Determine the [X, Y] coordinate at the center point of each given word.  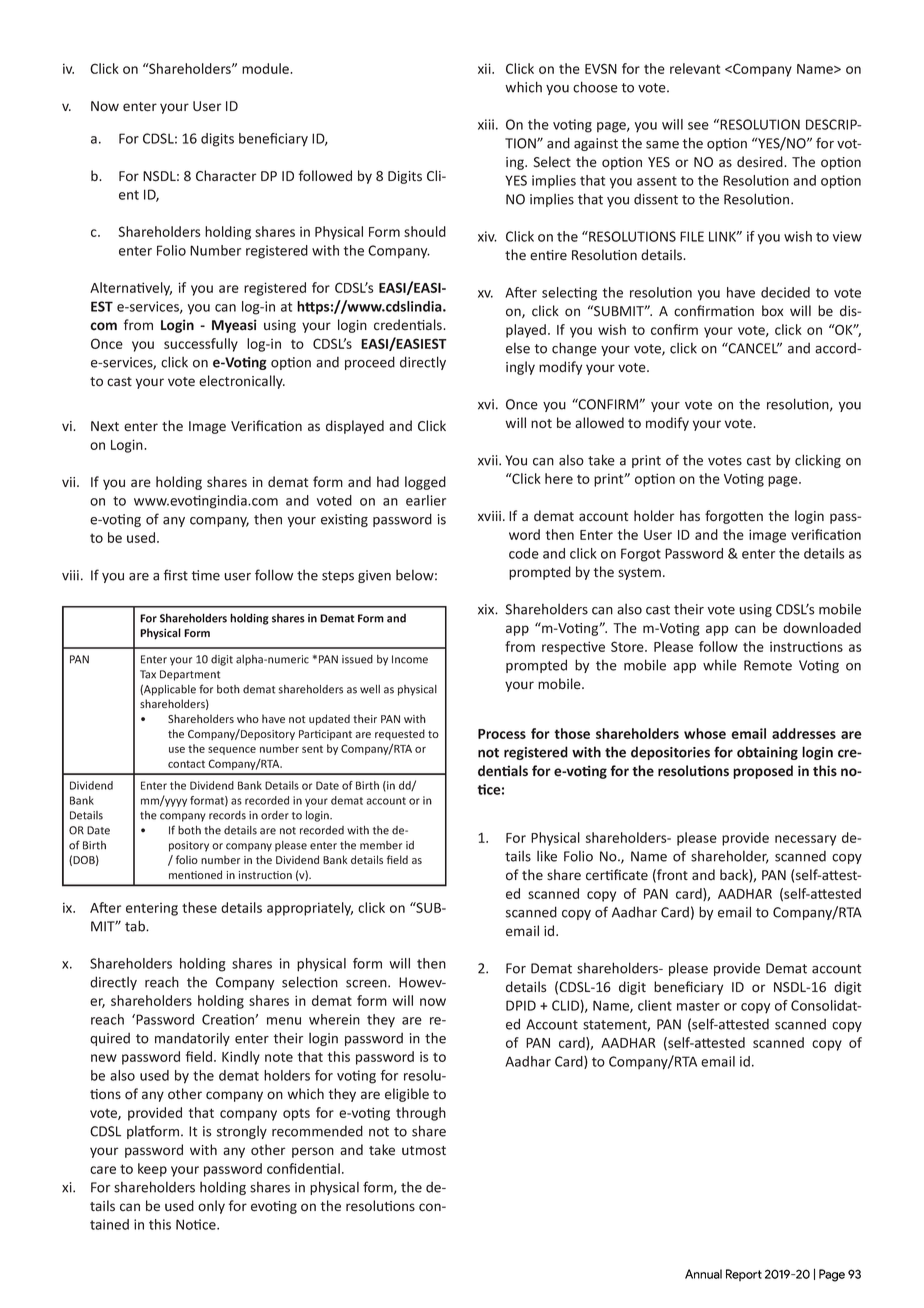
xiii [486, 124]
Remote [768, 665]
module [266, 68]
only [211, 1207]
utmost [424, 1150]
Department [190, 675]
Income [410, 659]
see [698, 126]
